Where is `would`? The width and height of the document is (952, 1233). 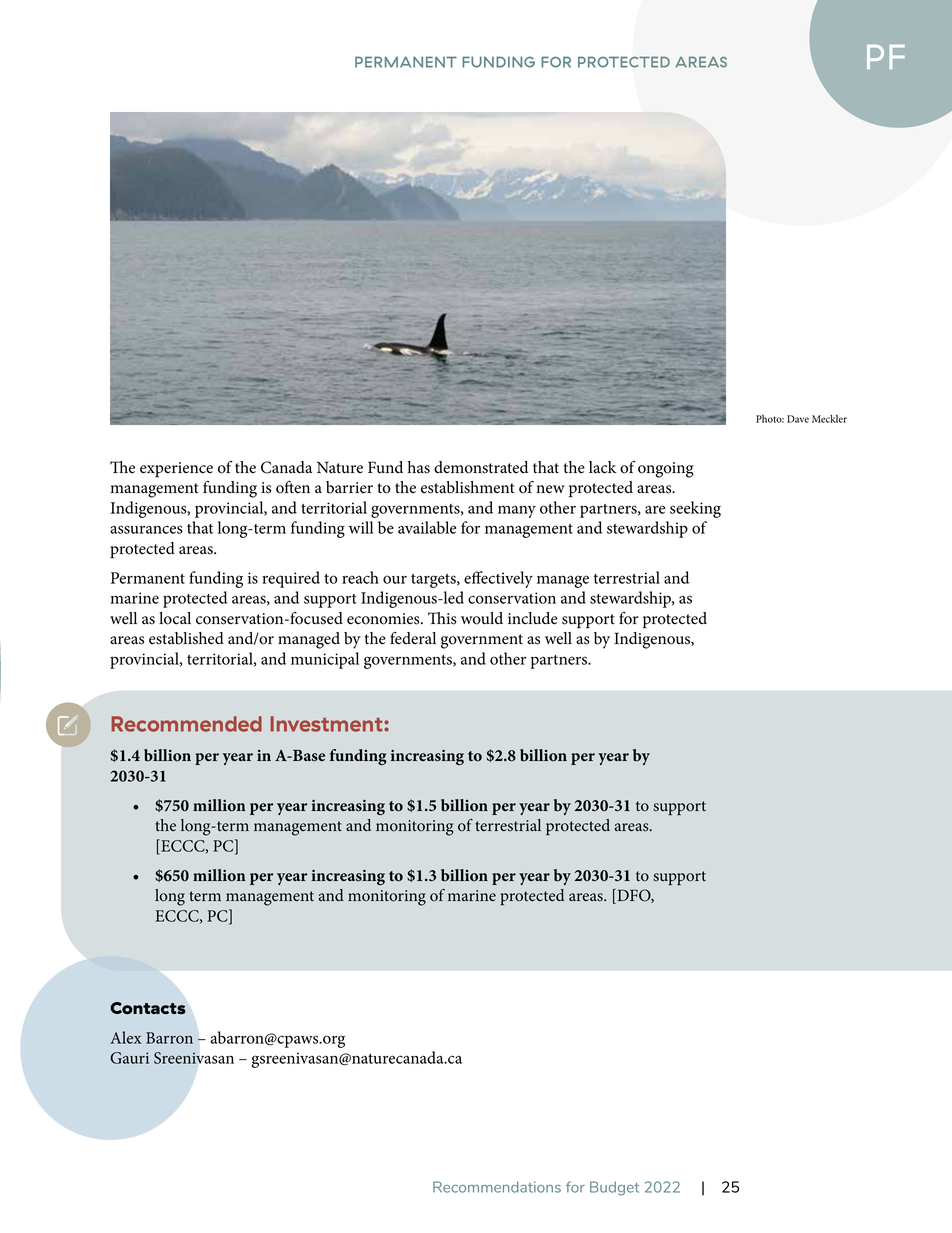
would is located at coordinates (482, 618).
